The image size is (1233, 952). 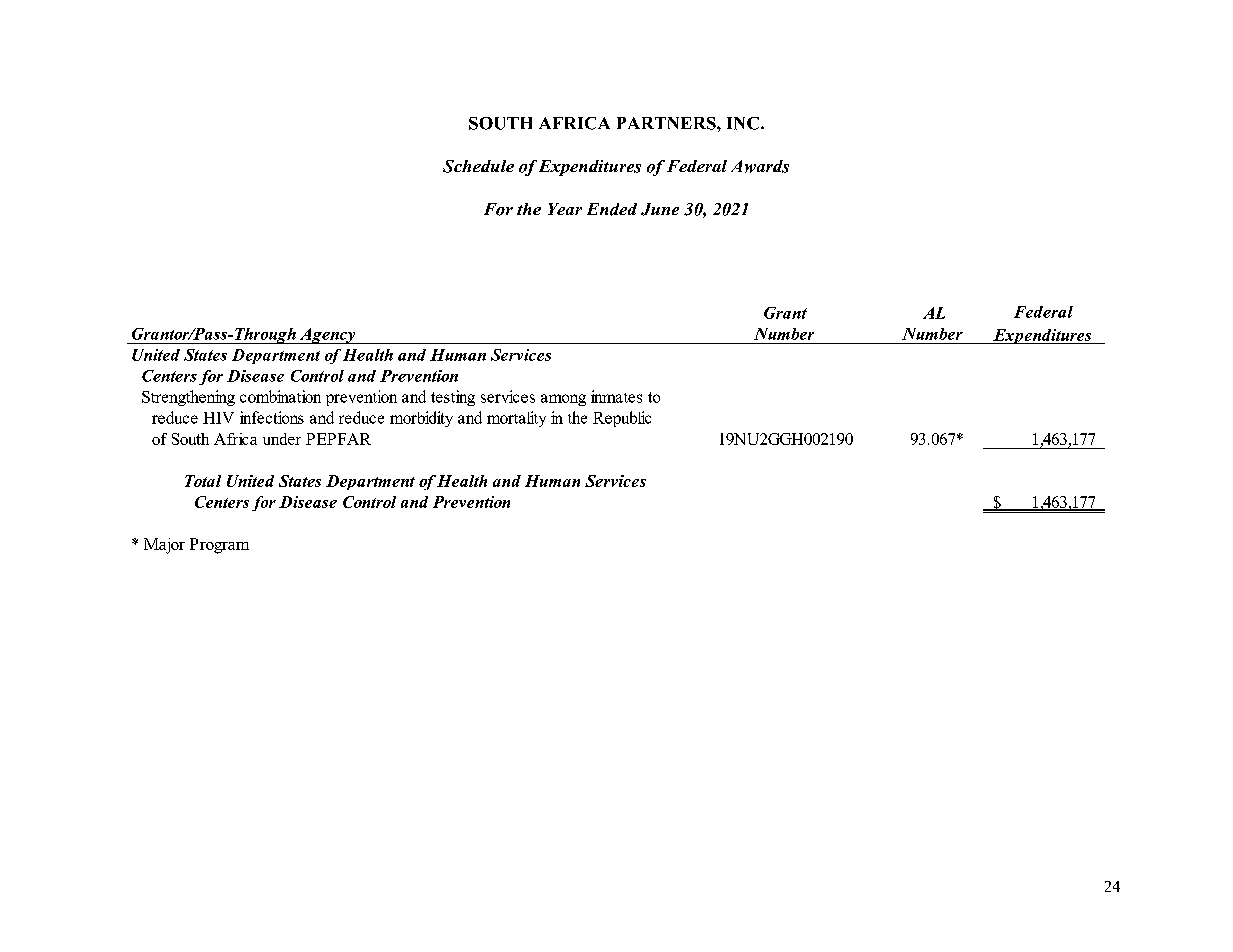 What do you see at coordinates (616, 396) in the image?
I see `inmates` at bounding box center [616, 396].
